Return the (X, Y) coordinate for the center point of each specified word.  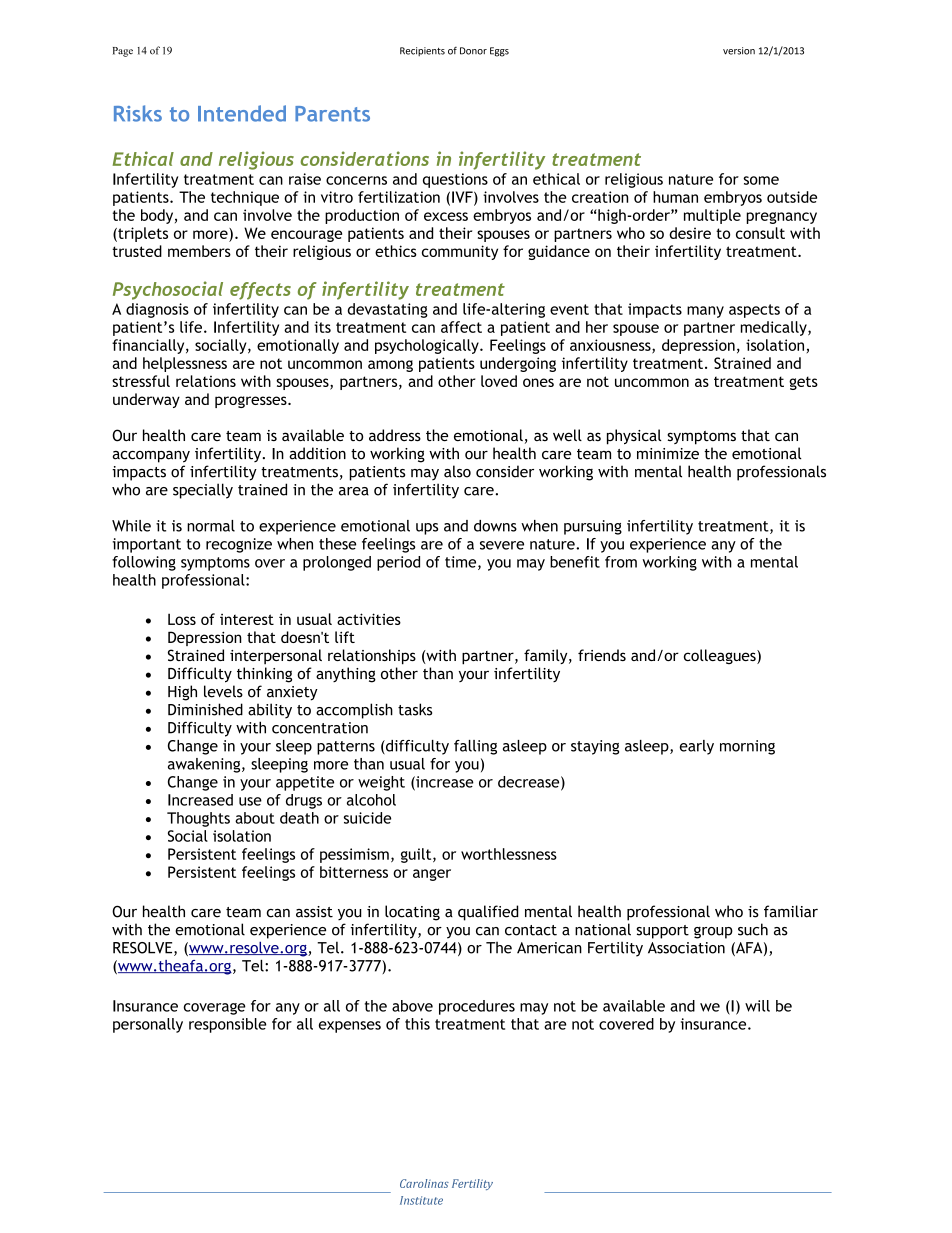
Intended (242, 113)
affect (461, 327)
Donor (473, 51)
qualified (488, 913)
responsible (228, 1025)
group (713, 933)
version (739, 51)
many (705, 312)
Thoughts (198, 819)
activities (369, 619)
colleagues (721, 656)
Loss (182, 619)
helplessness (185, 364)
